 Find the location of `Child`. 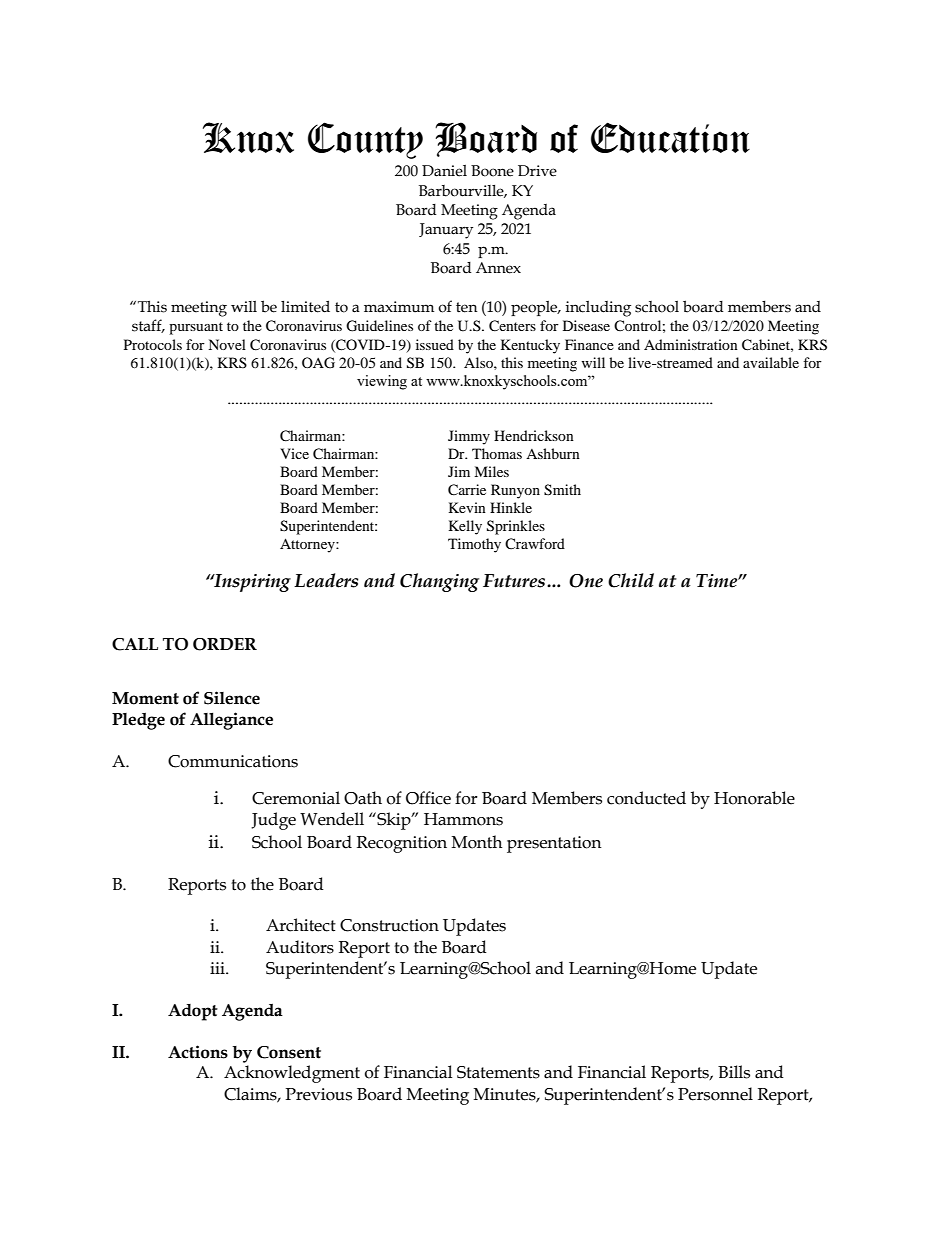

Child is located at coordinates (631, 580).
